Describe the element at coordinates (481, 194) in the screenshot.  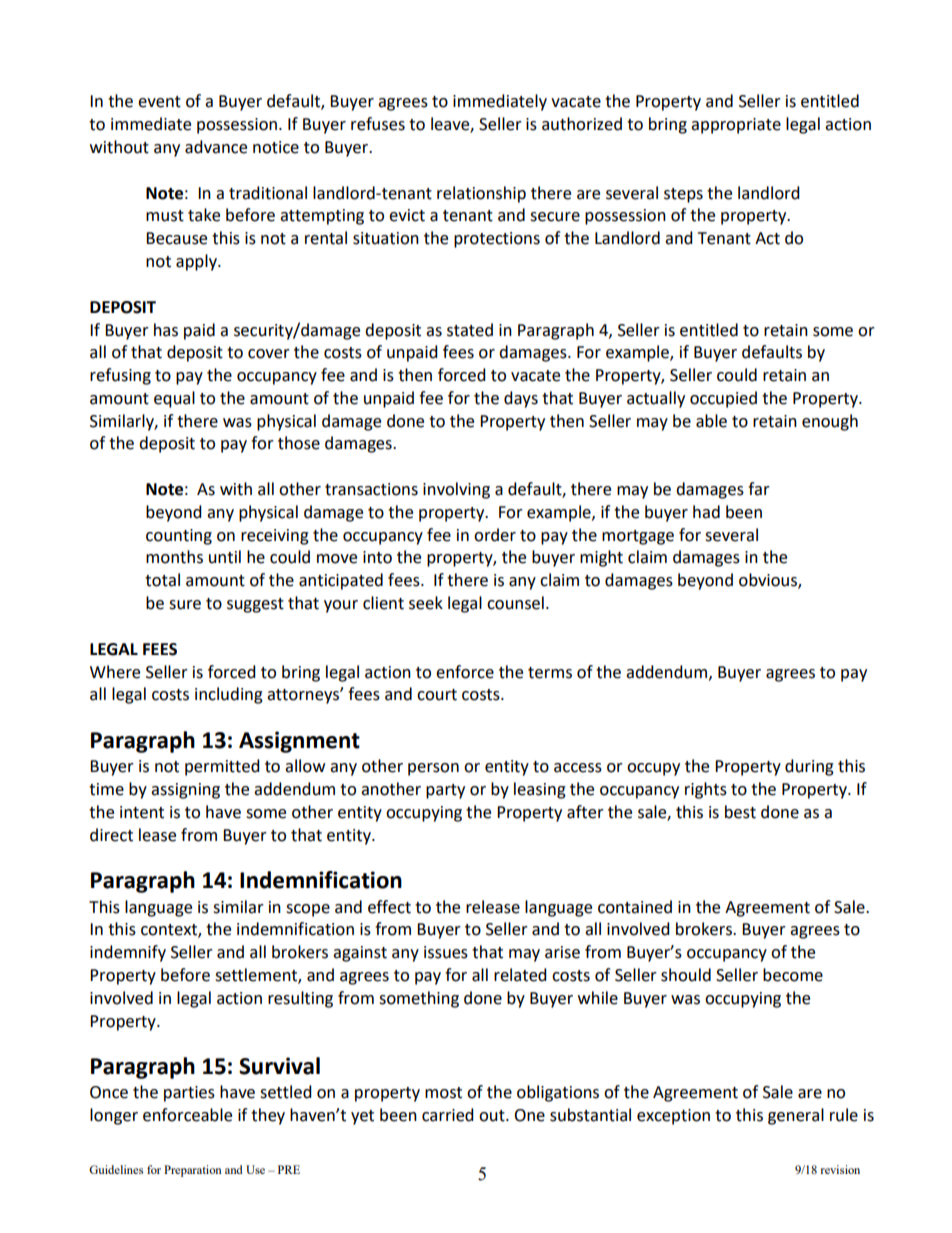
I see `relationship` at that location.
